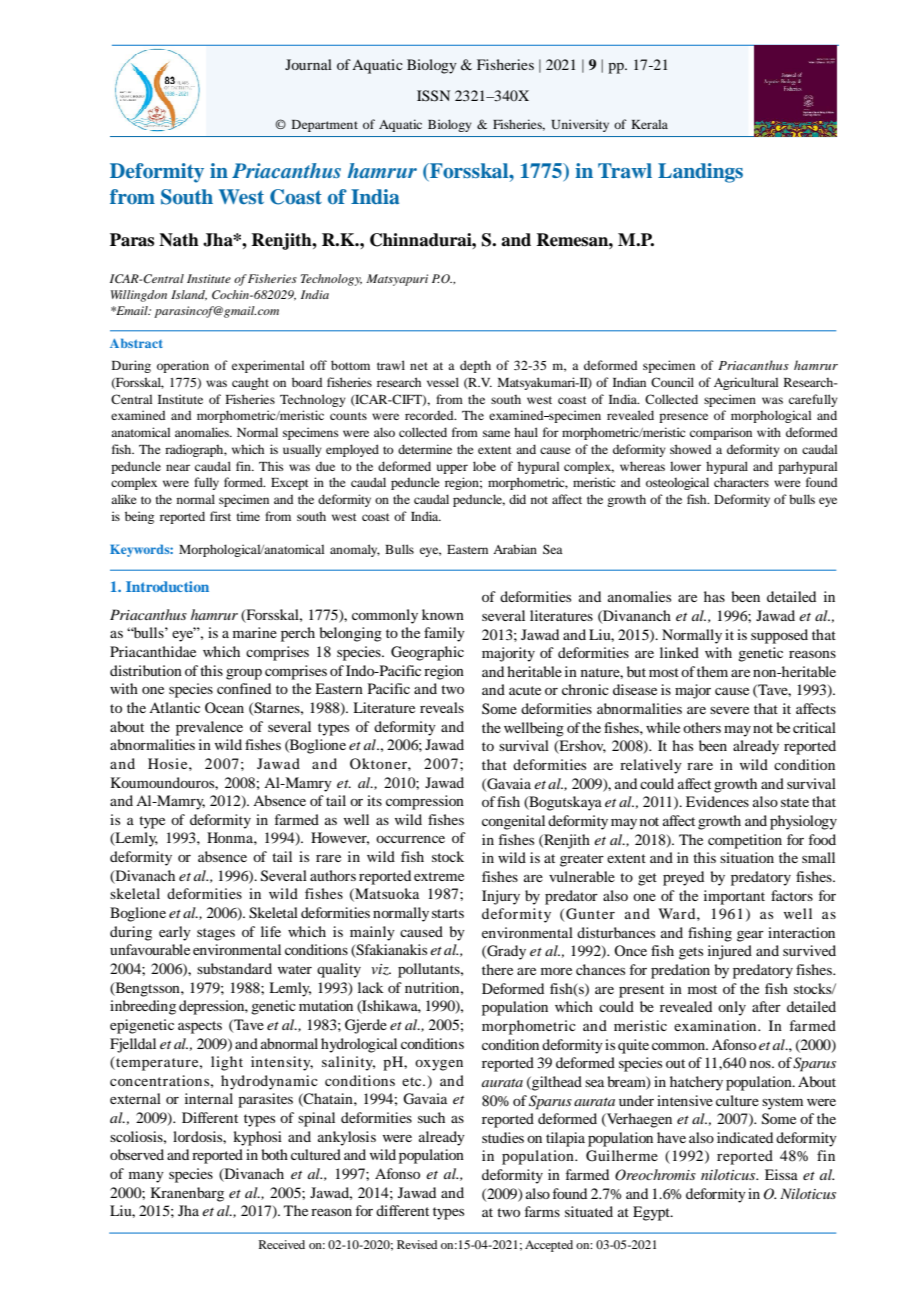 The height and width of the document is (1308, 924). I want to click on Revised, so click(417, 1244).
